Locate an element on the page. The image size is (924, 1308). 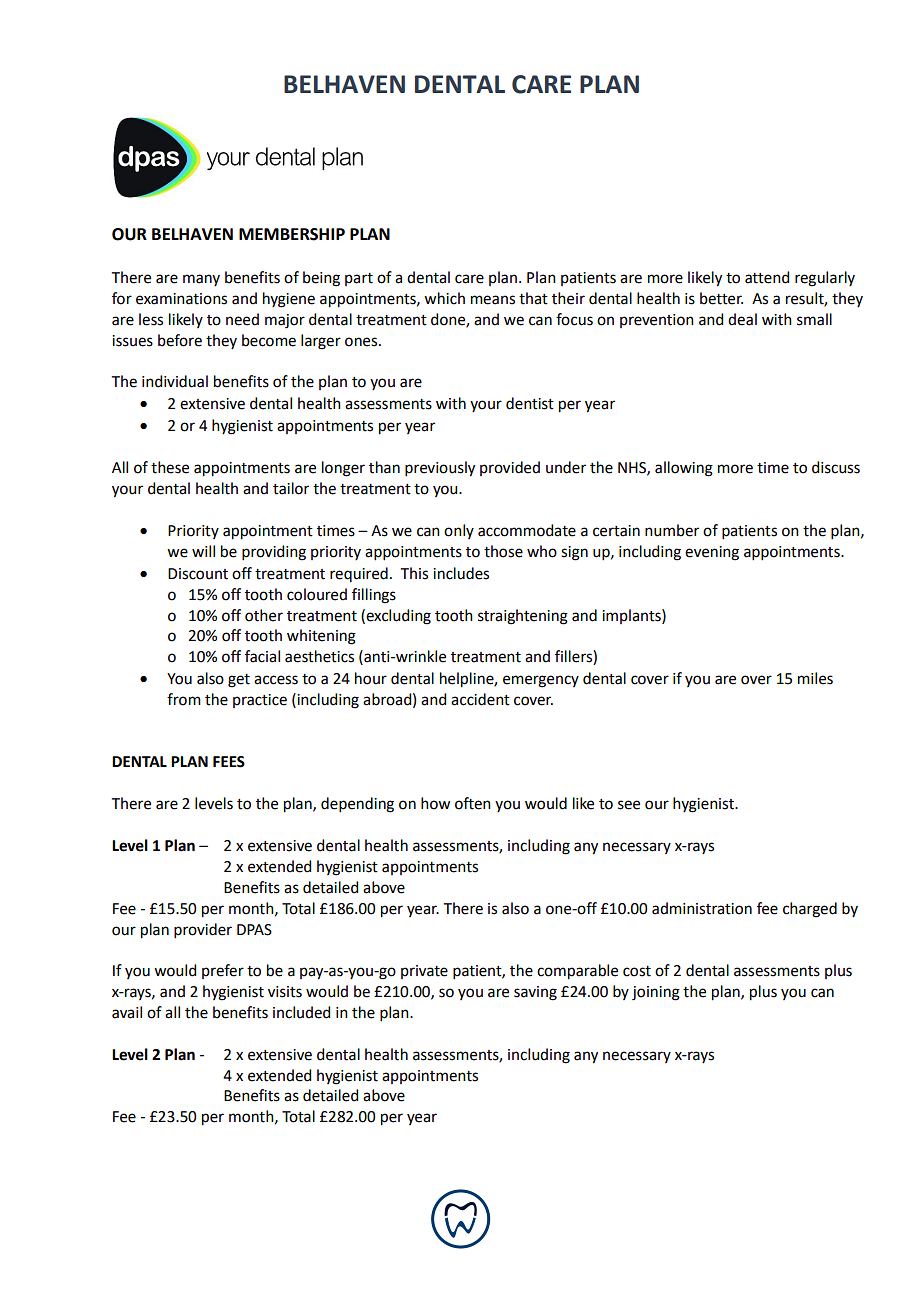
FEES is located at coordinates (229, 762).
